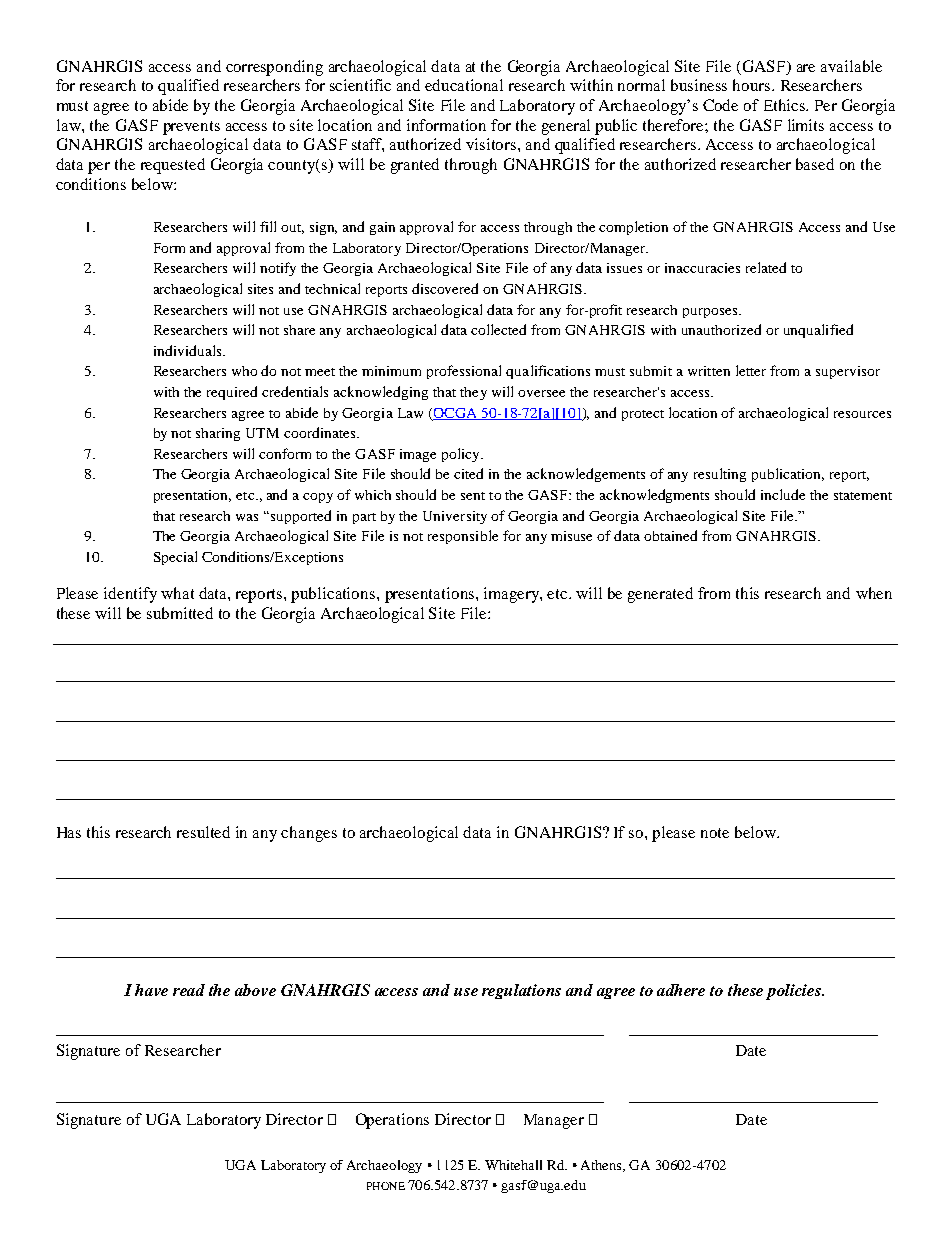 The width and height of the page is (952, 1233). Describe the element at coordinates (753, 85) in the page. I see `hours` at that location.
